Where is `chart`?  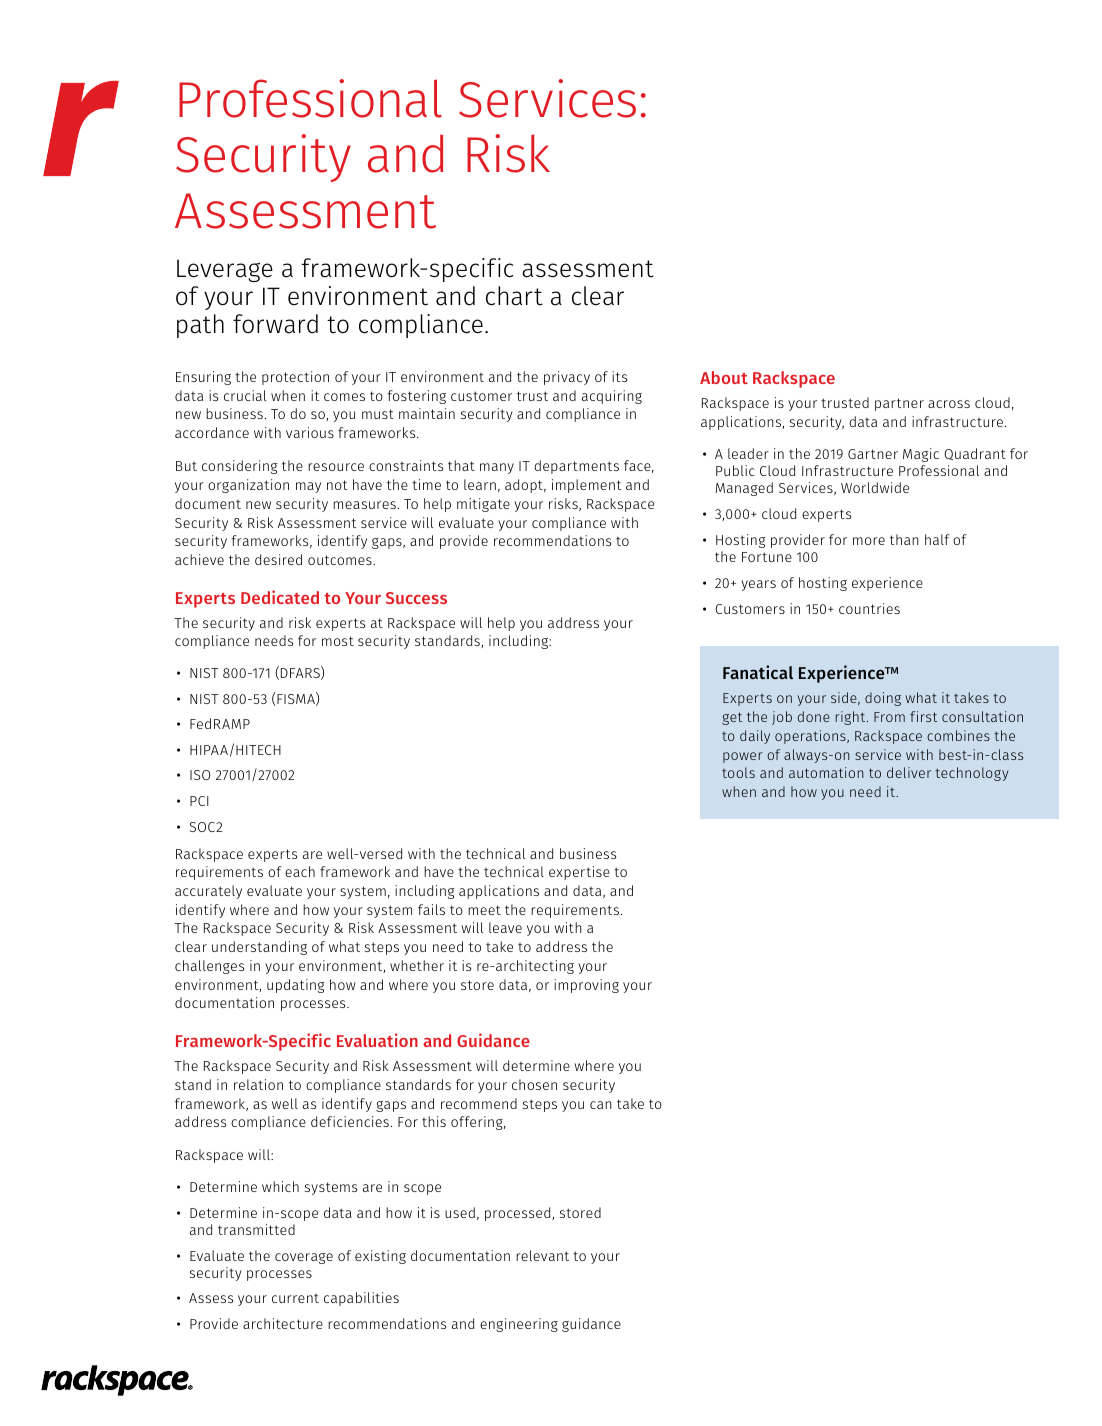 chart is located at coordinates (514, 296).
